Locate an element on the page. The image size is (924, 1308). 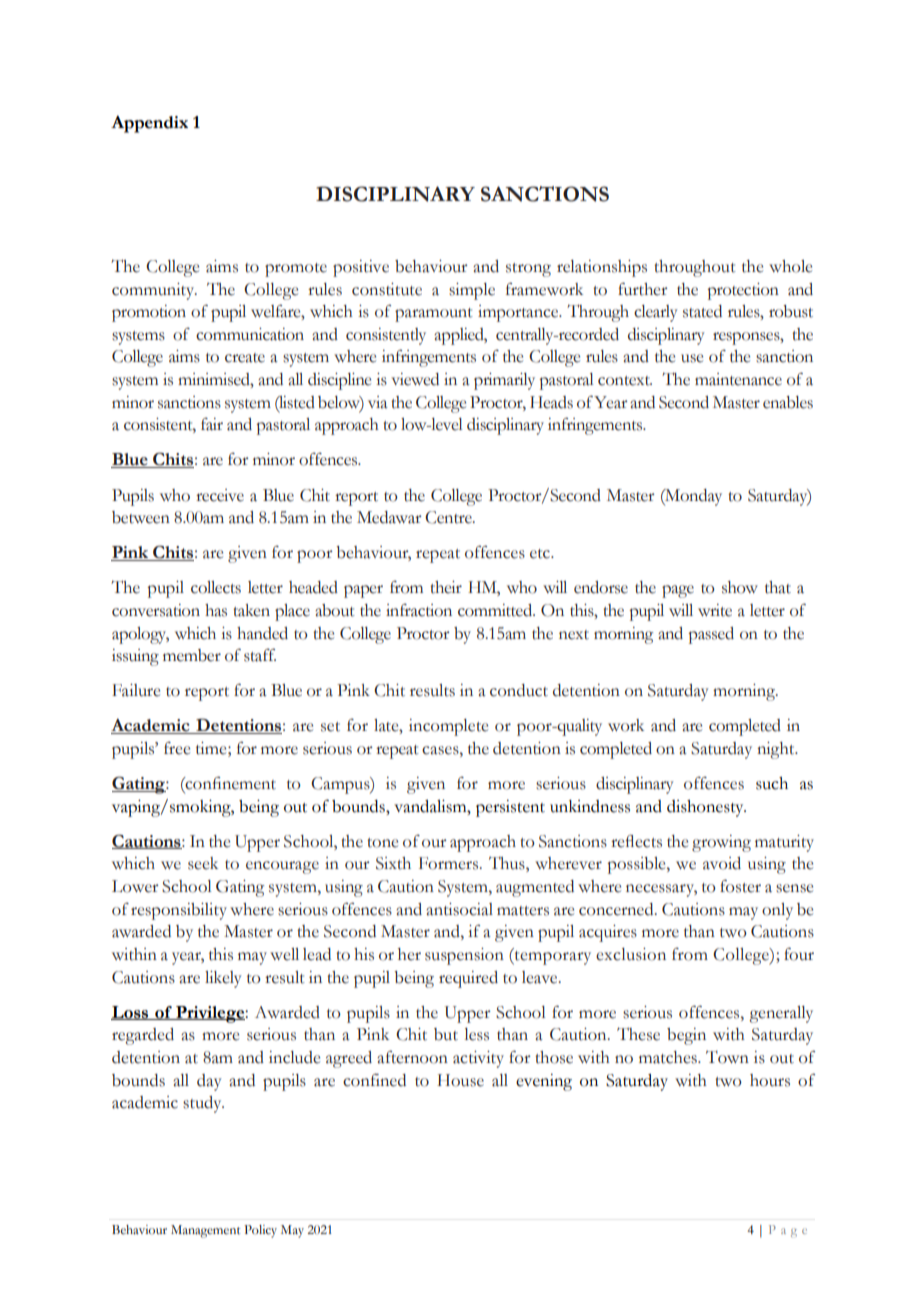
receive is located at coordinates (220, 495).
